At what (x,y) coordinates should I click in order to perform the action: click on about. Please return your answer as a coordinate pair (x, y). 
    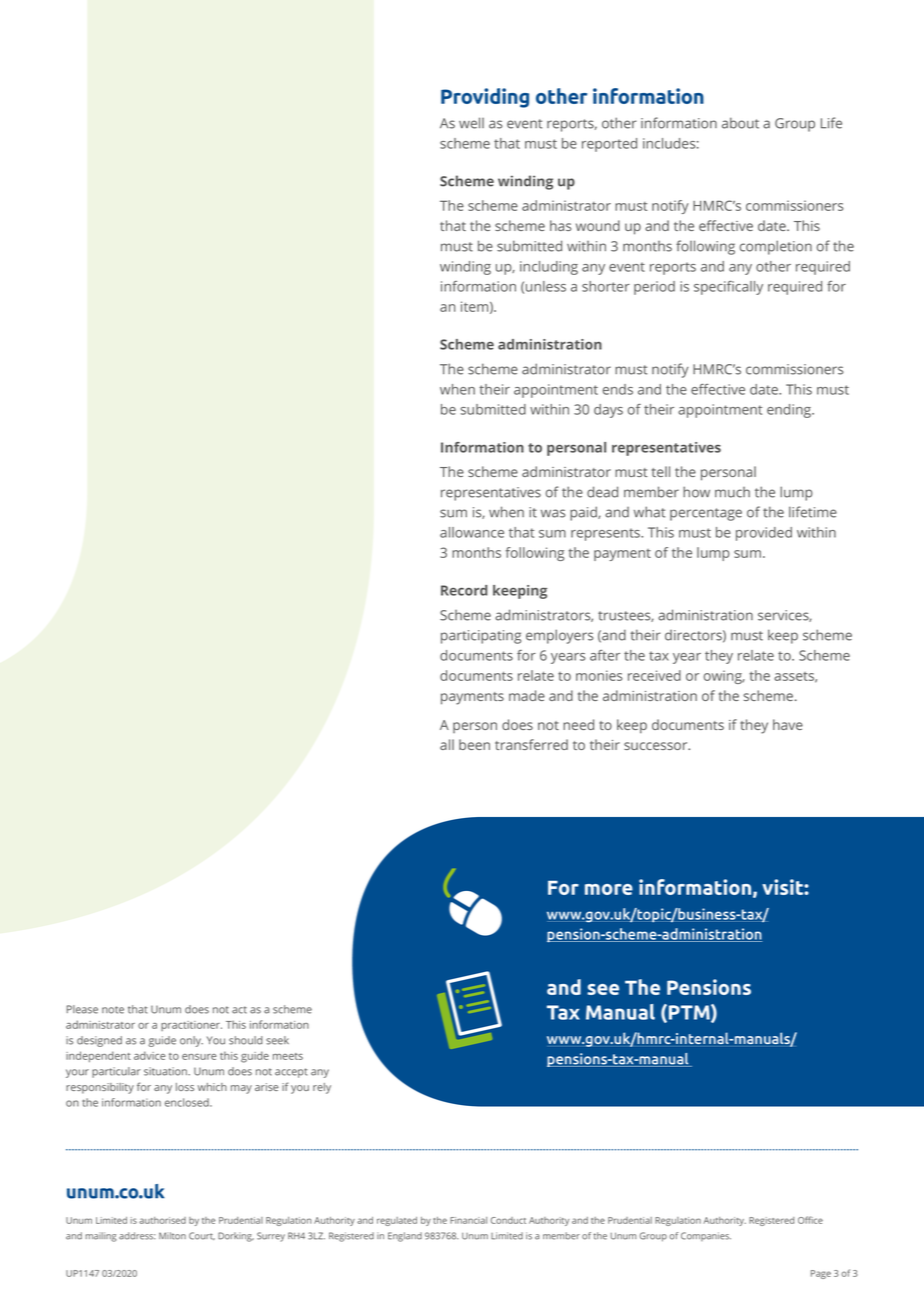
    Looking at the image, I should click on (740, 123).
